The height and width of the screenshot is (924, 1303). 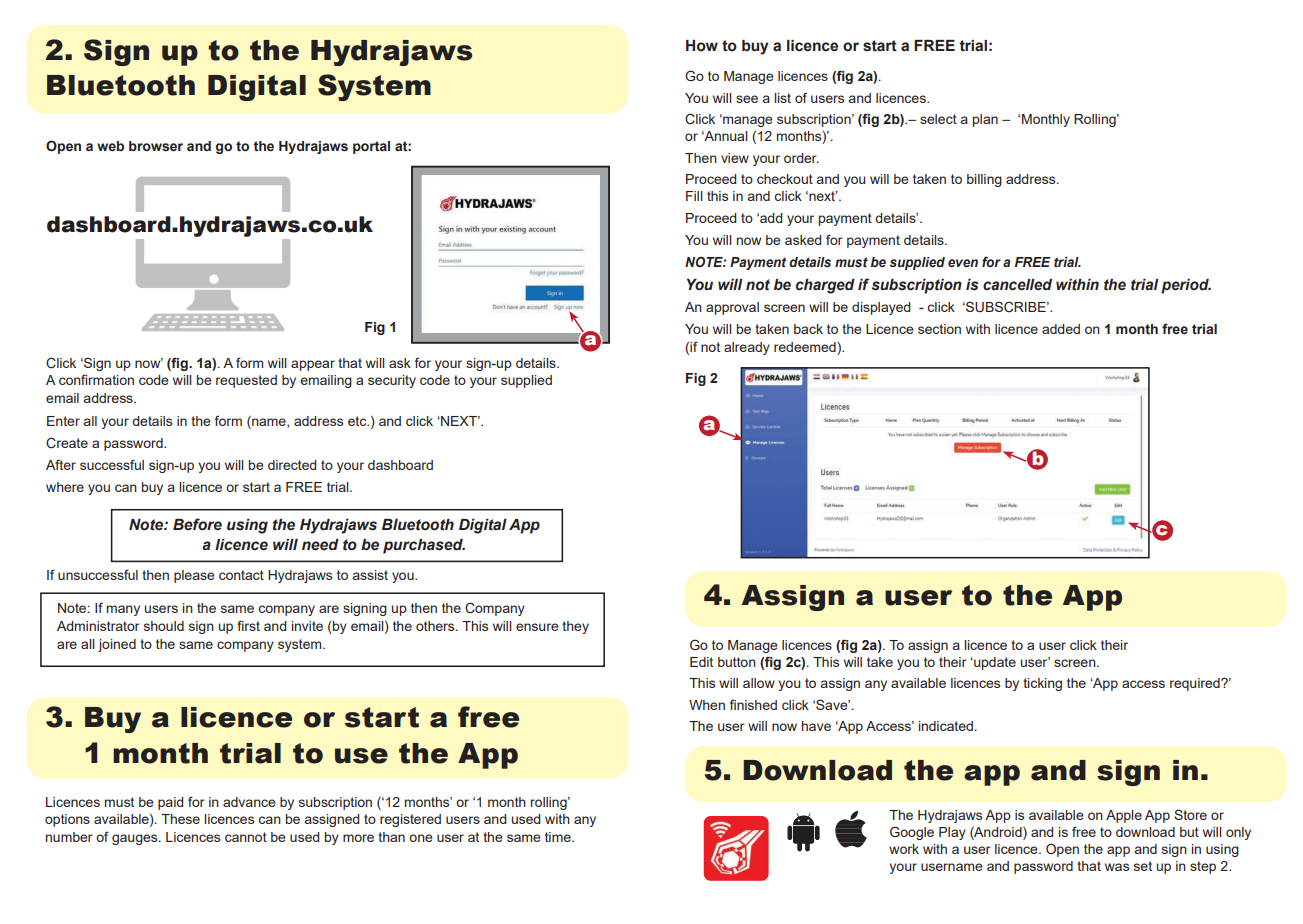 What do you see at coordinates (156, 146) in the screenshot?
I see `browser` at bounding box center [156, 146].
